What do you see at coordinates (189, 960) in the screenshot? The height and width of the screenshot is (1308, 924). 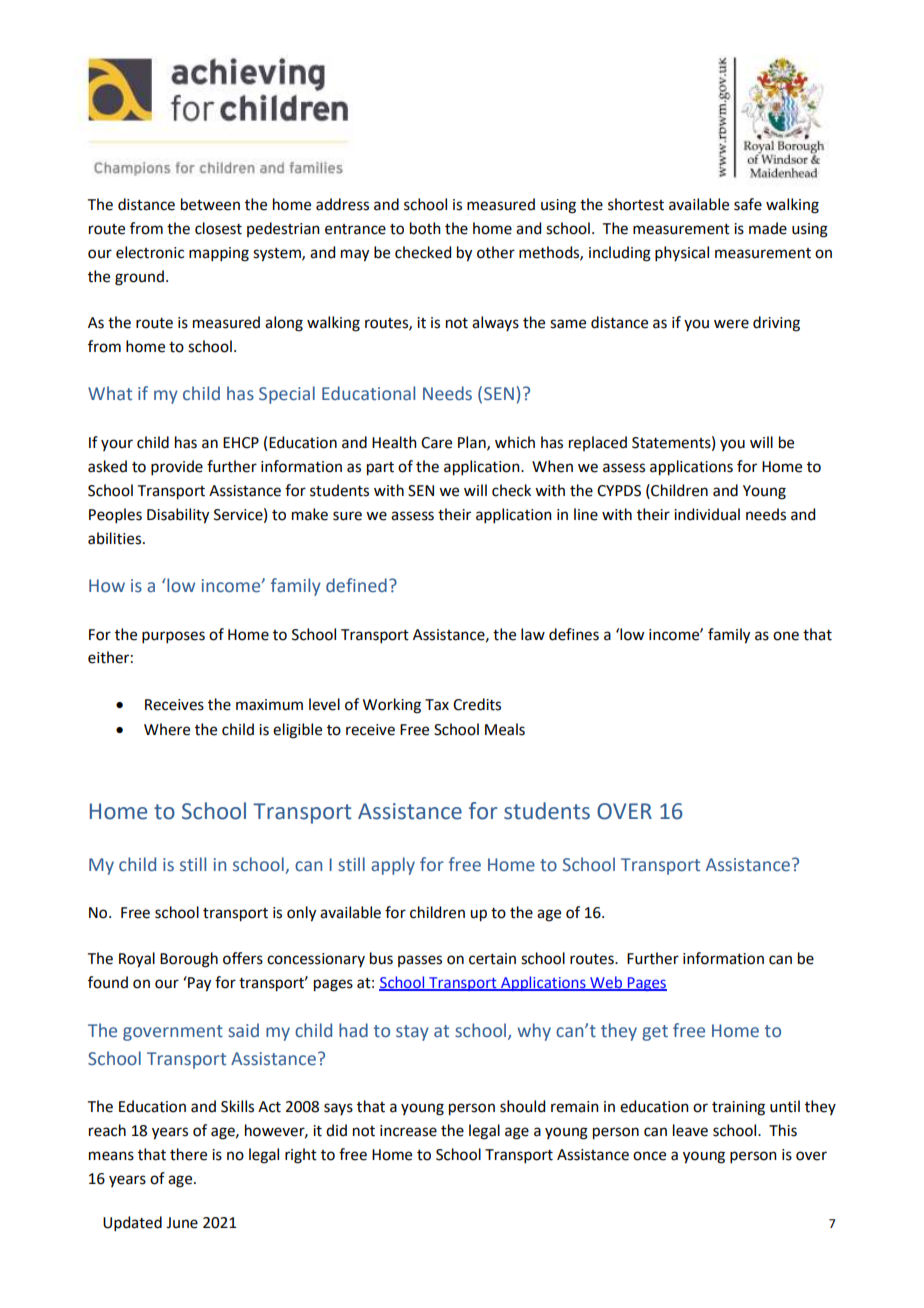 I see `Borough` at bounding box center [189, 960].
